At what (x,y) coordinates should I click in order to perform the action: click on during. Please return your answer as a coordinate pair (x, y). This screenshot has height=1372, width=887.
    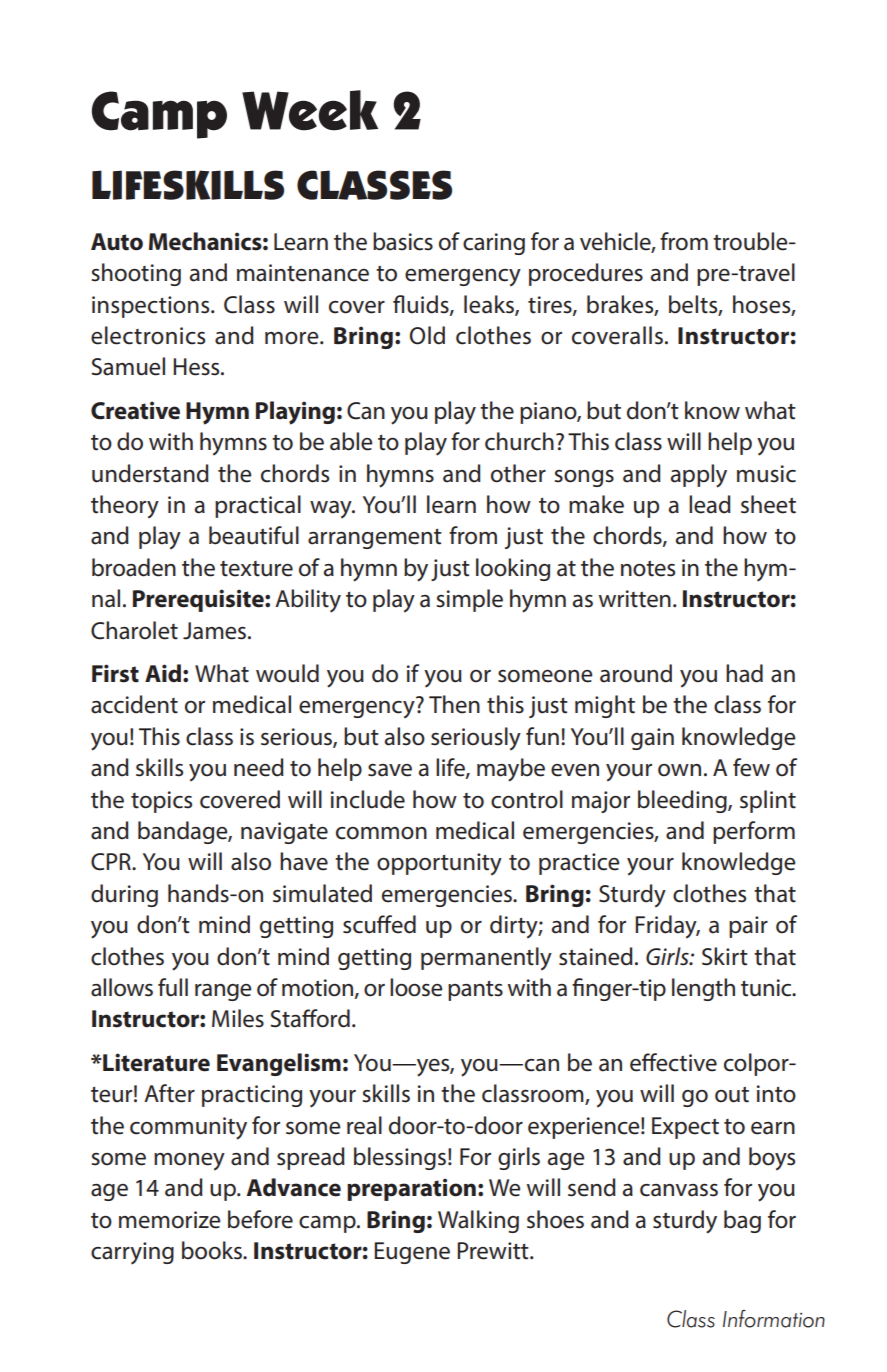
    Looking at the image, I should click on (124, 895).
